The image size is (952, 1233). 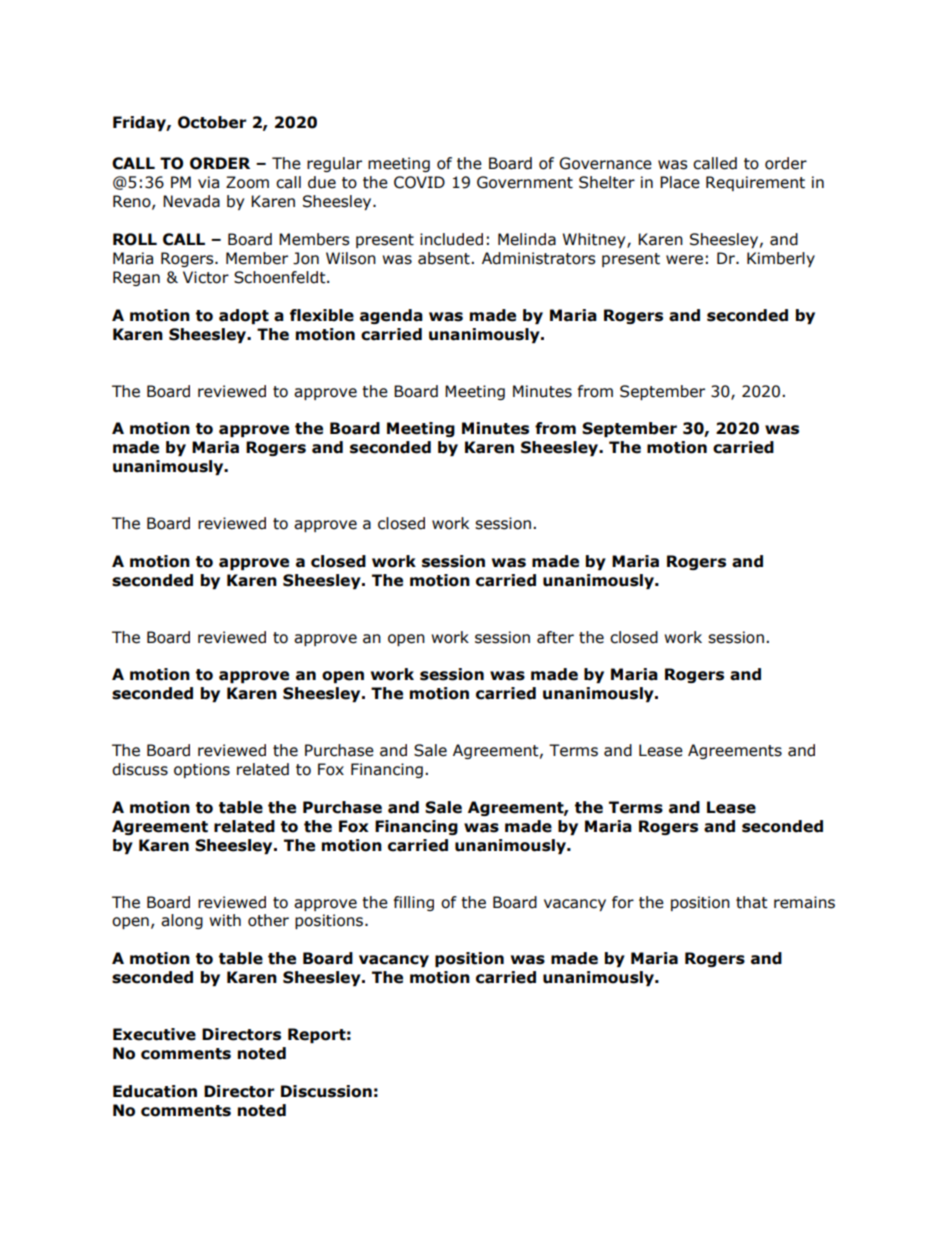 What do you see at coordinates (755, 183) in the document?
I see `Requirement` at bounding box center [755, 183].
